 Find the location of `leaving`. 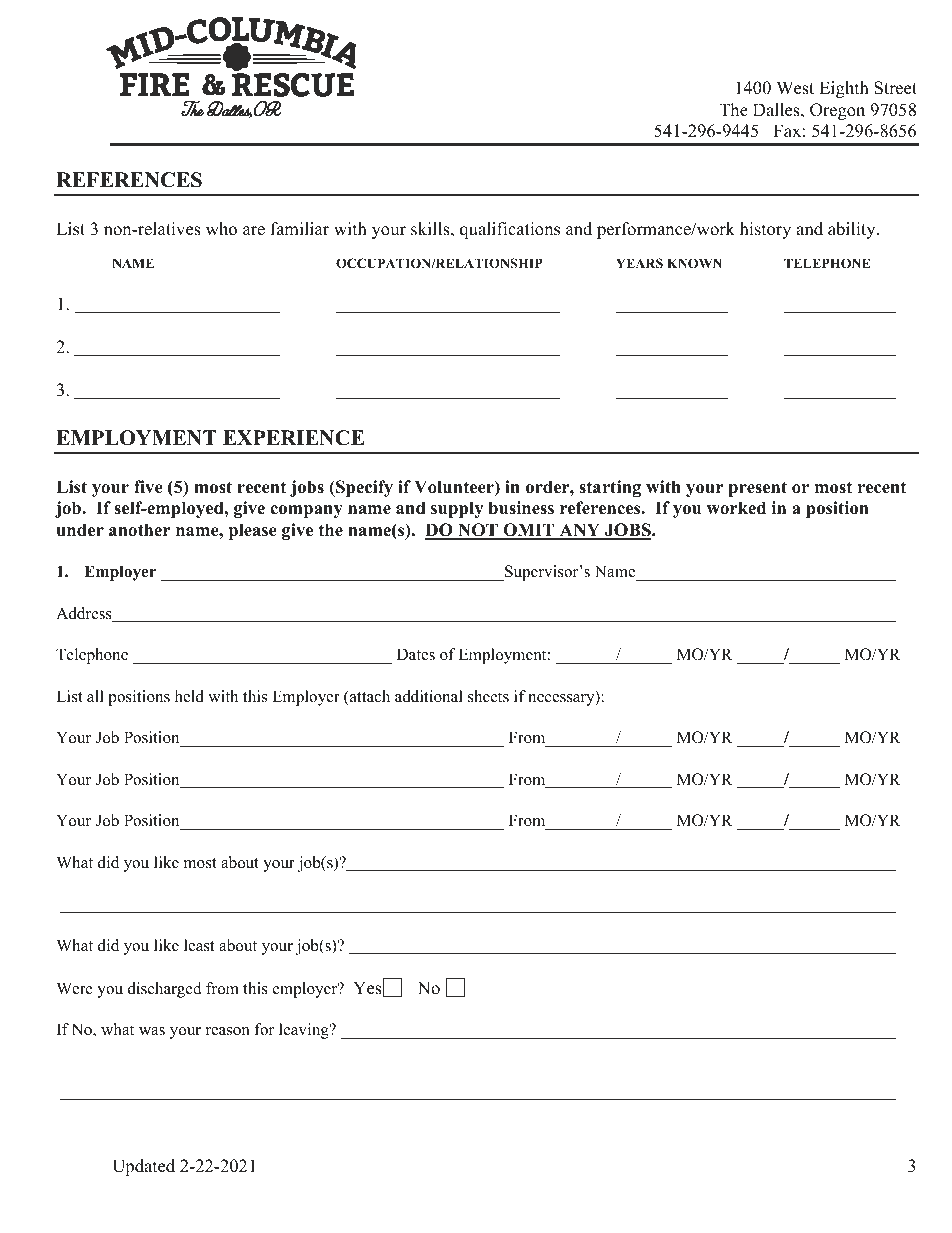

leaving is located at coordinates (305, 1031).
